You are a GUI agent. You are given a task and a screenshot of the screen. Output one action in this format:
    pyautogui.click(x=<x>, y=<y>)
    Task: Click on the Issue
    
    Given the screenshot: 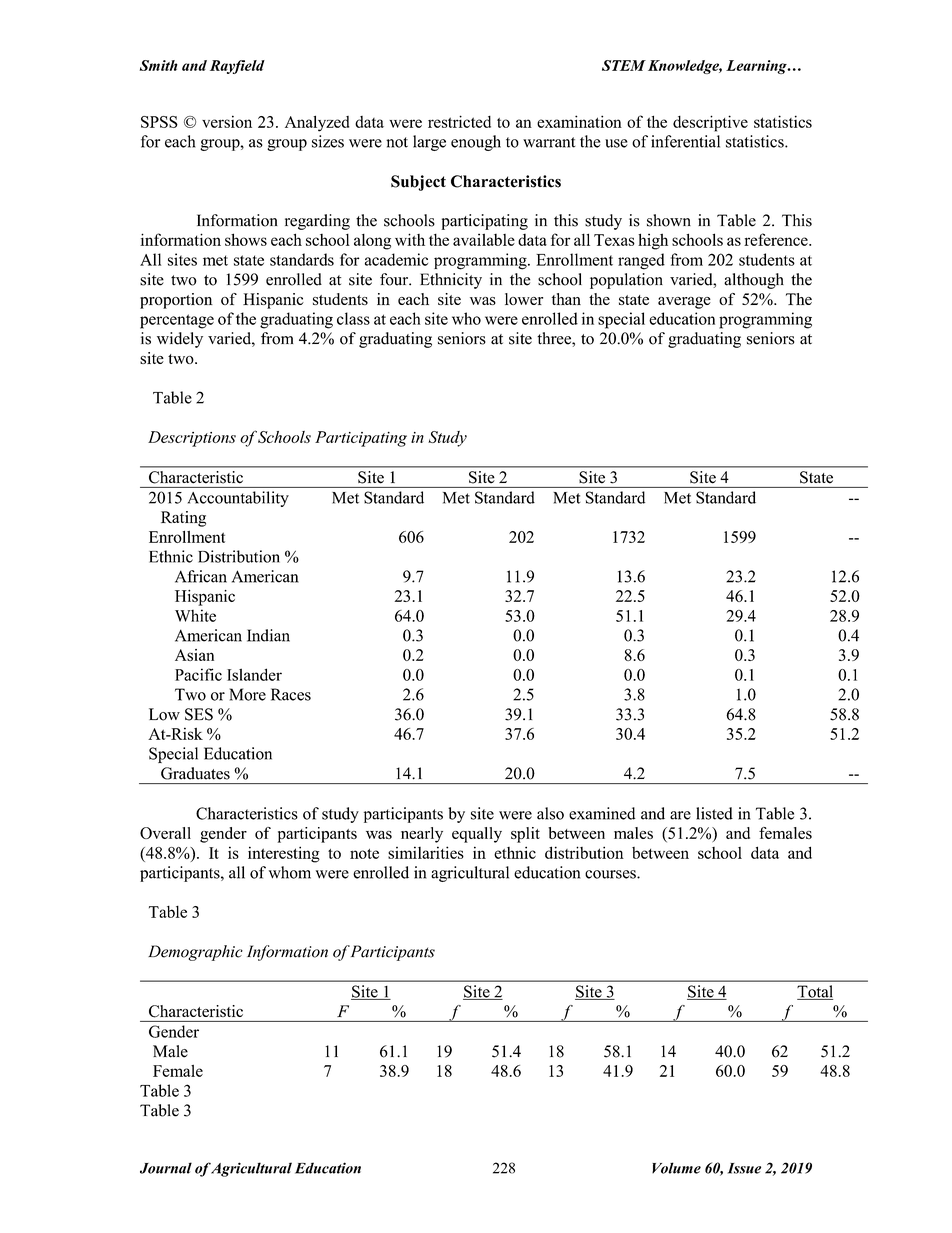 What is the action you would take?
    pyautogui.click(x=744, y=1168)
